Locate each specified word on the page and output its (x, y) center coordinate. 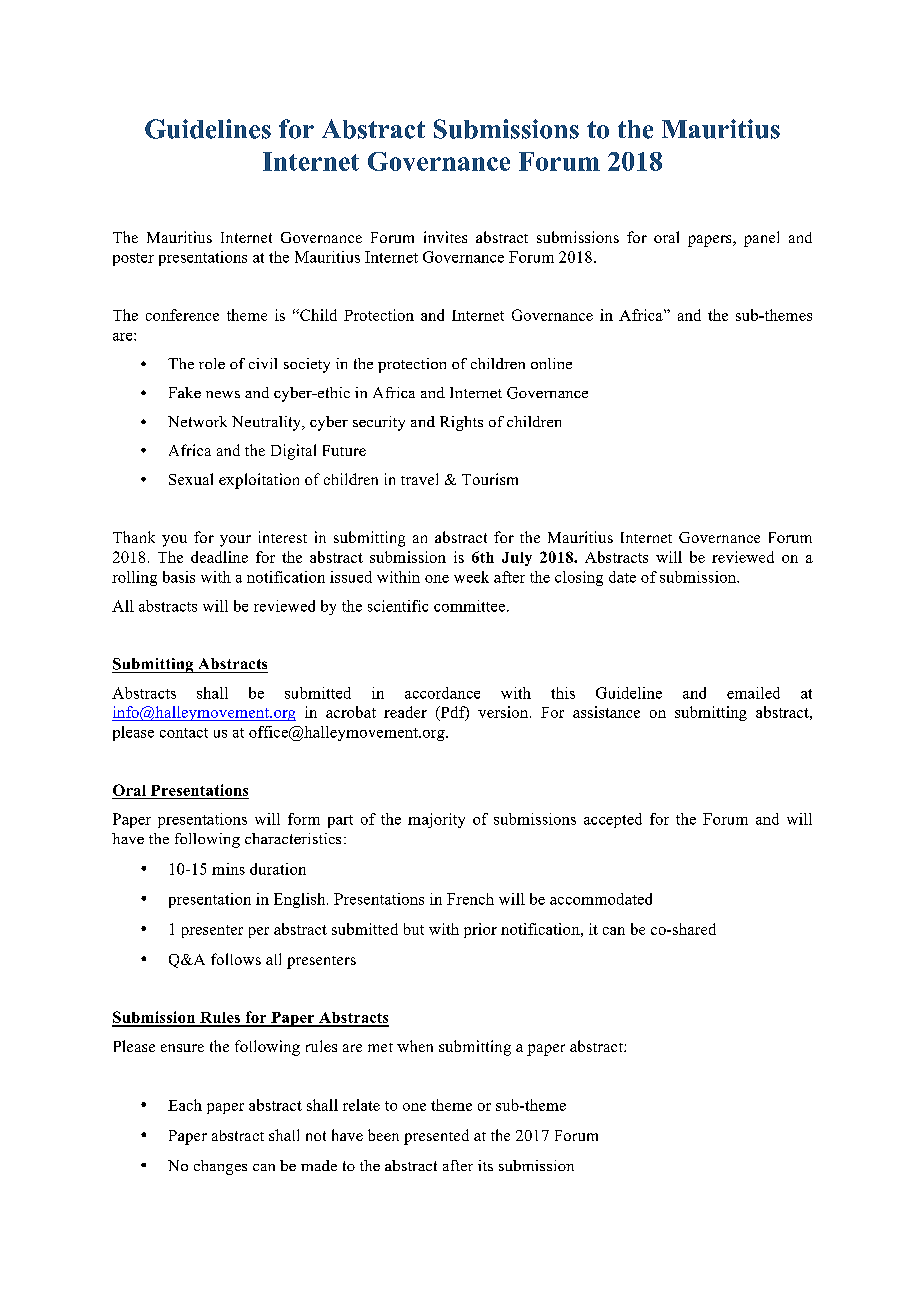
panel (761, 239)
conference (182, 315)
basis (179, 577)
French (470, 899)
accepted (613, 820)
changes (220, 1167)
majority (436, 820)
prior (480, 930)
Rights (461, 423)
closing (579, 578)
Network (197, 421)
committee (471, 606)
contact (184, 733)
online (551, 363)
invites (445, 237)
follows (236, 959)
